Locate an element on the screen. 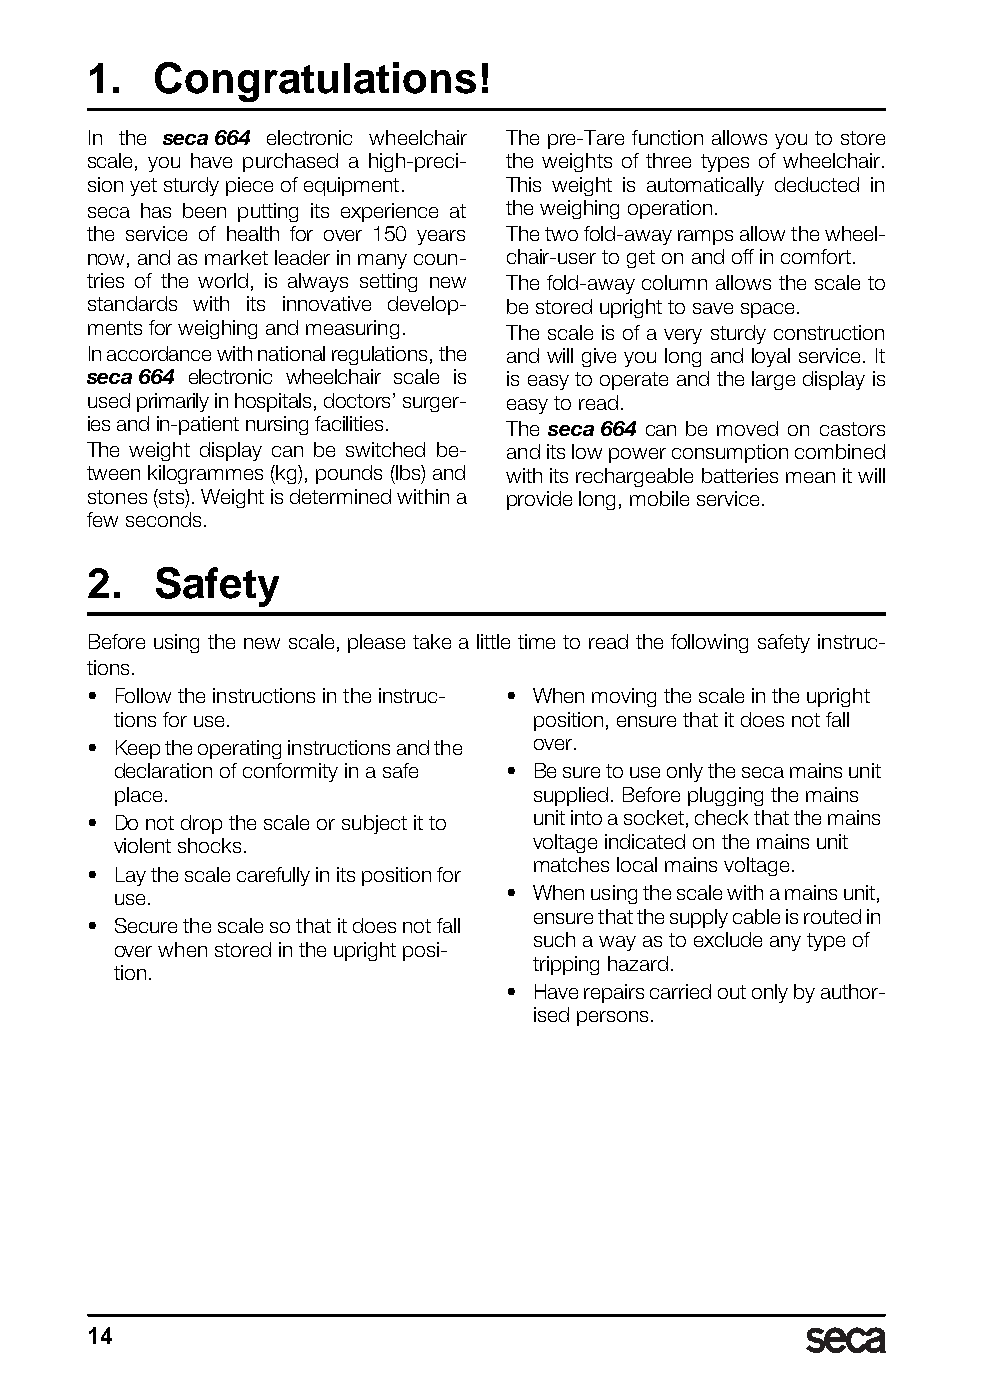  been is located at coordinates (204, 210).
